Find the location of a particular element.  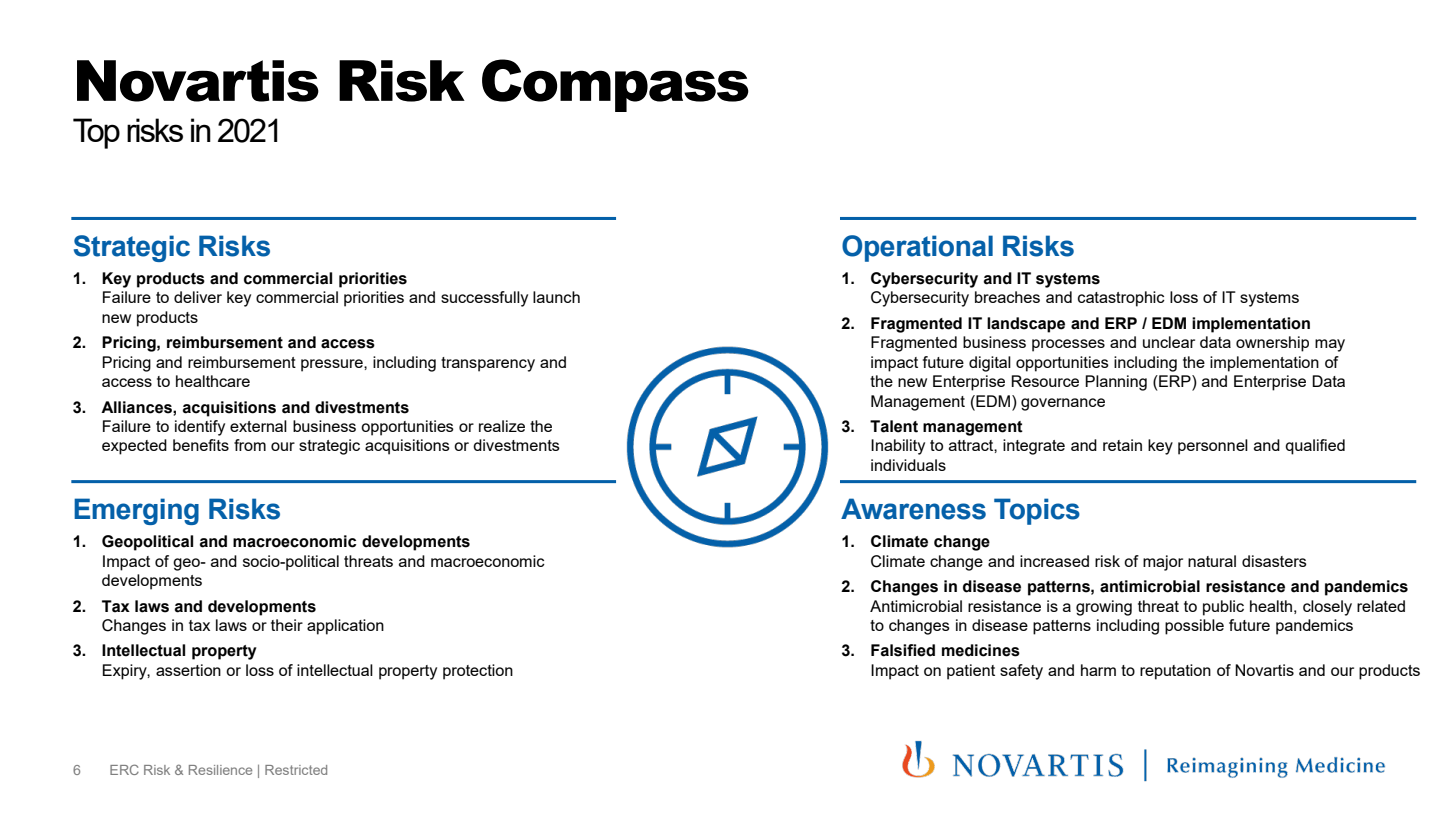

reputation is located at coordinates (1175, 672).
